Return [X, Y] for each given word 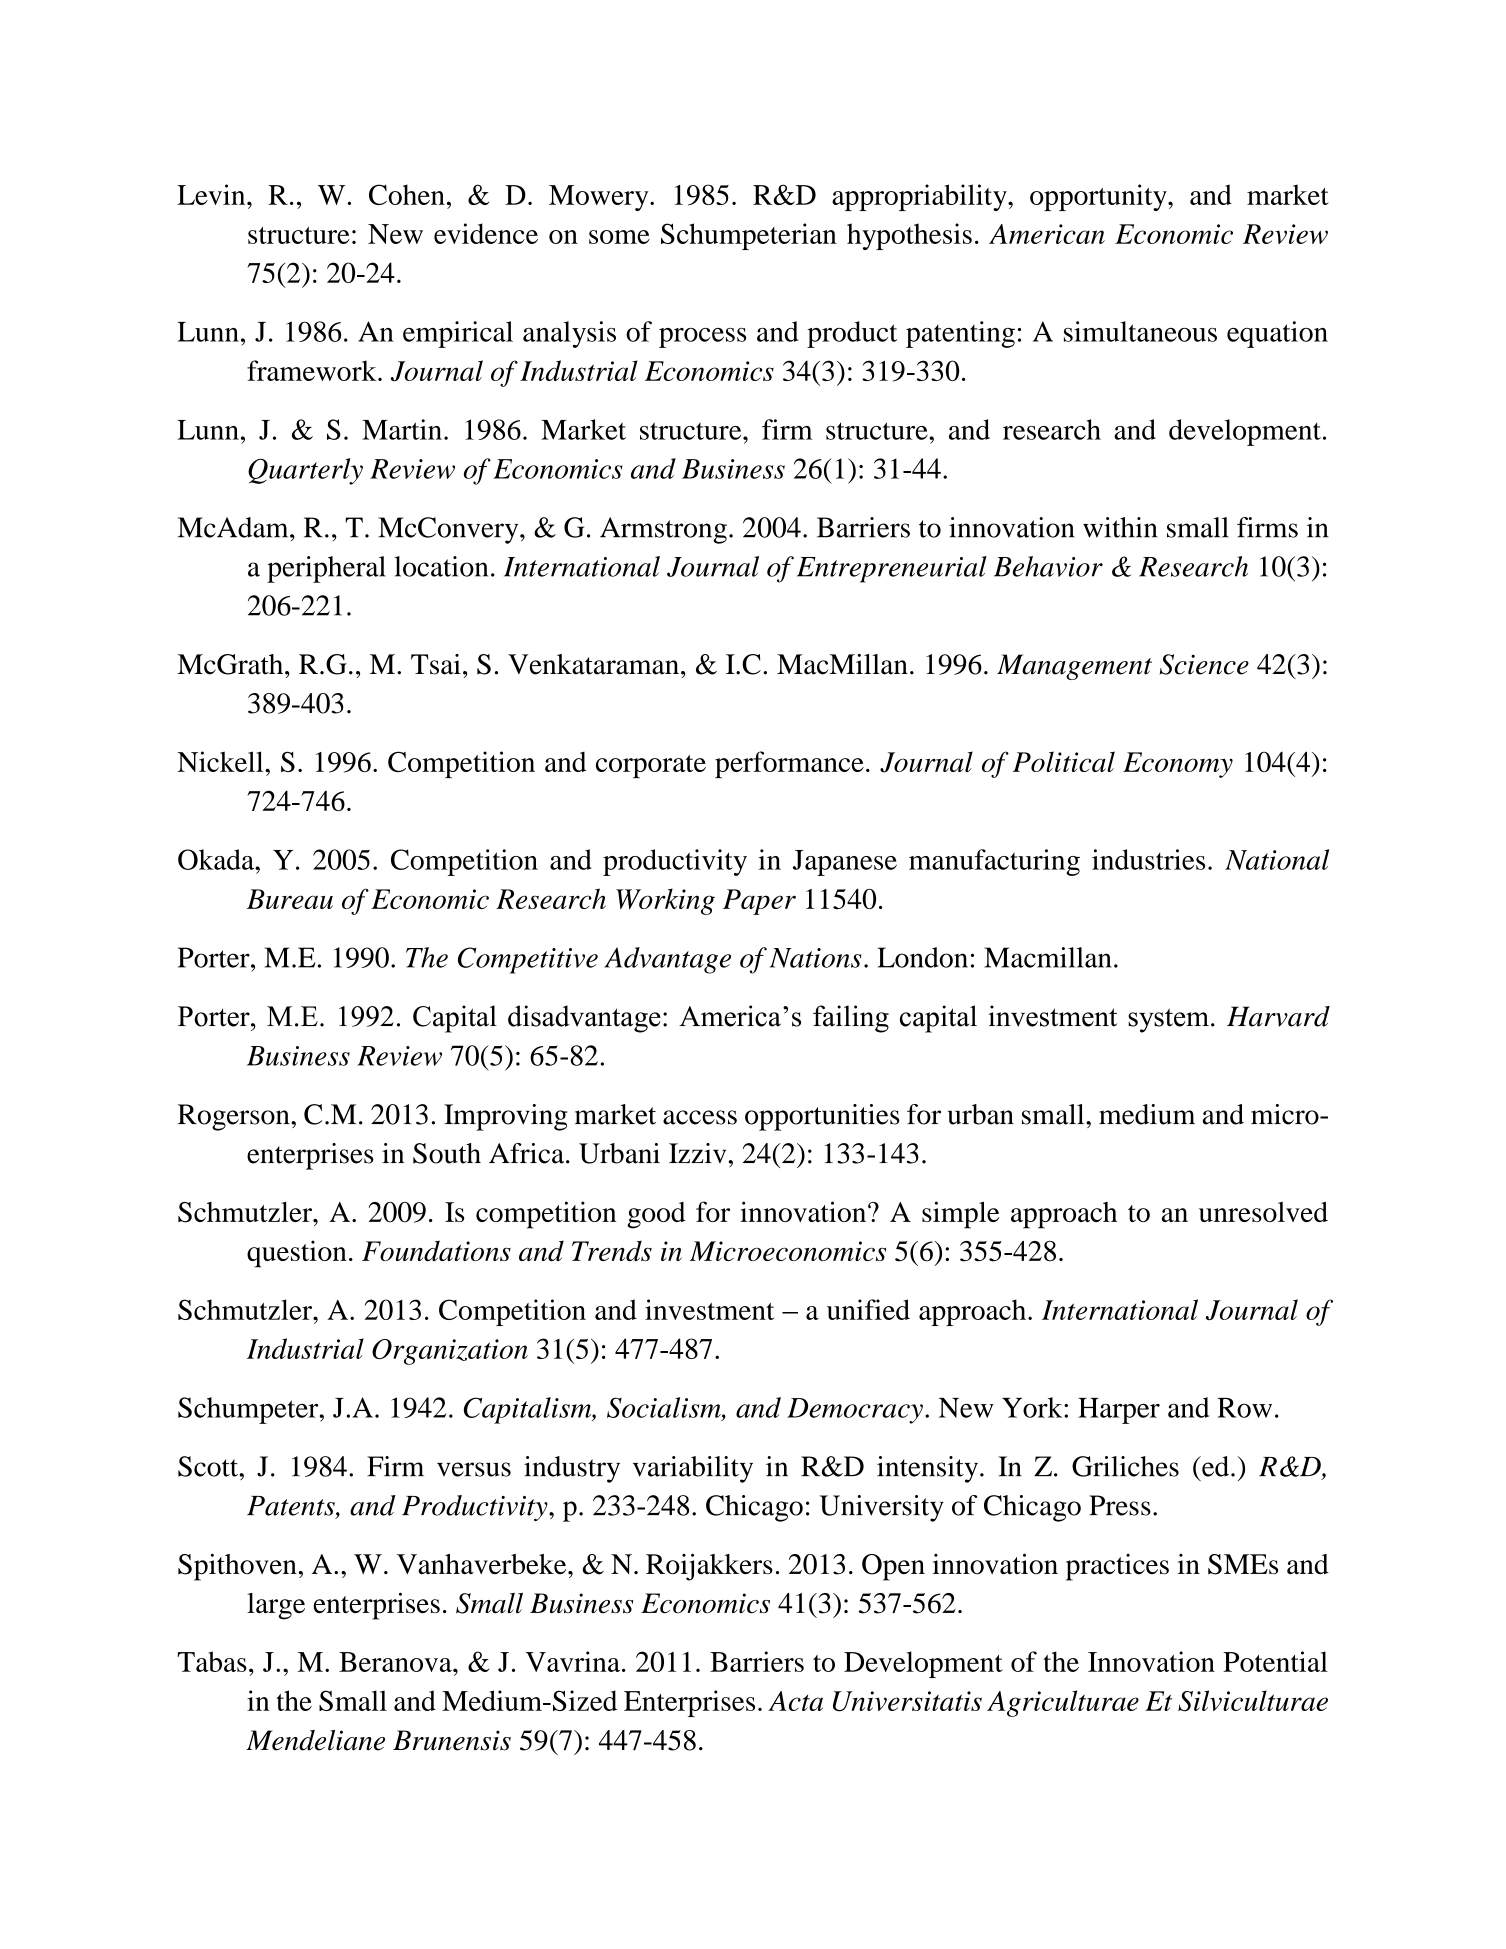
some [619, 237]
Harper [1119, 1411]
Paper [759, 902]
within [1120, 527]
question [297, 1254]
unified [868, 1309]
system [1168, 1020]
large [276, 1606]
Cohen [407, 194]
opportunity [1099, 197]
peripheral [326, 569]
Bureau [290, 899]
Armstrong [663, 530]
